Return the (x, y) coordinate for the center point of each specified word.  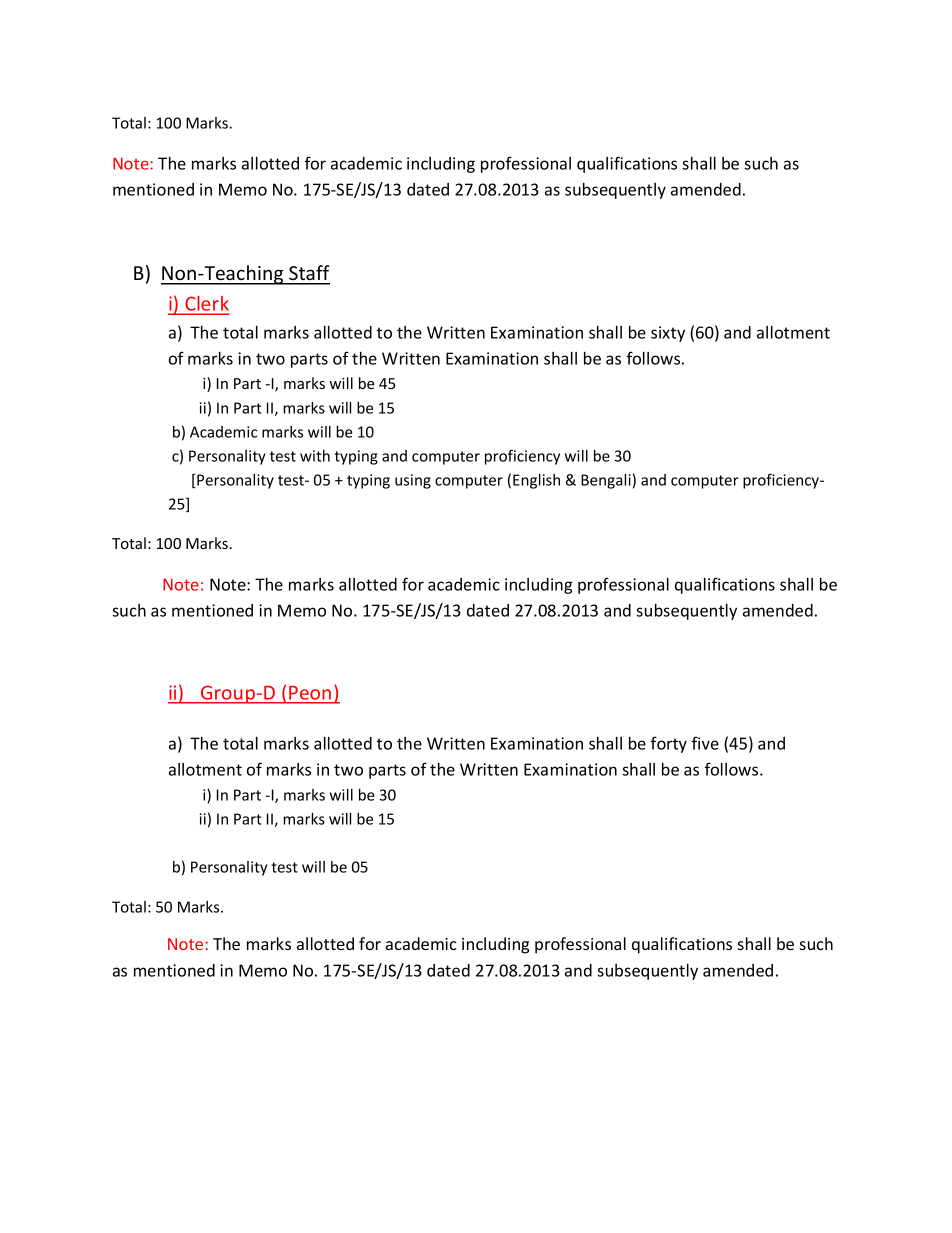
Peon (310, 693)
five (705, 743)
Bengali (606, 481)
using (413, 481)
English (536, 481)
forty (669, 744)
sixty (668, 334)
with (315, 456)
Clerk (206, 305)
